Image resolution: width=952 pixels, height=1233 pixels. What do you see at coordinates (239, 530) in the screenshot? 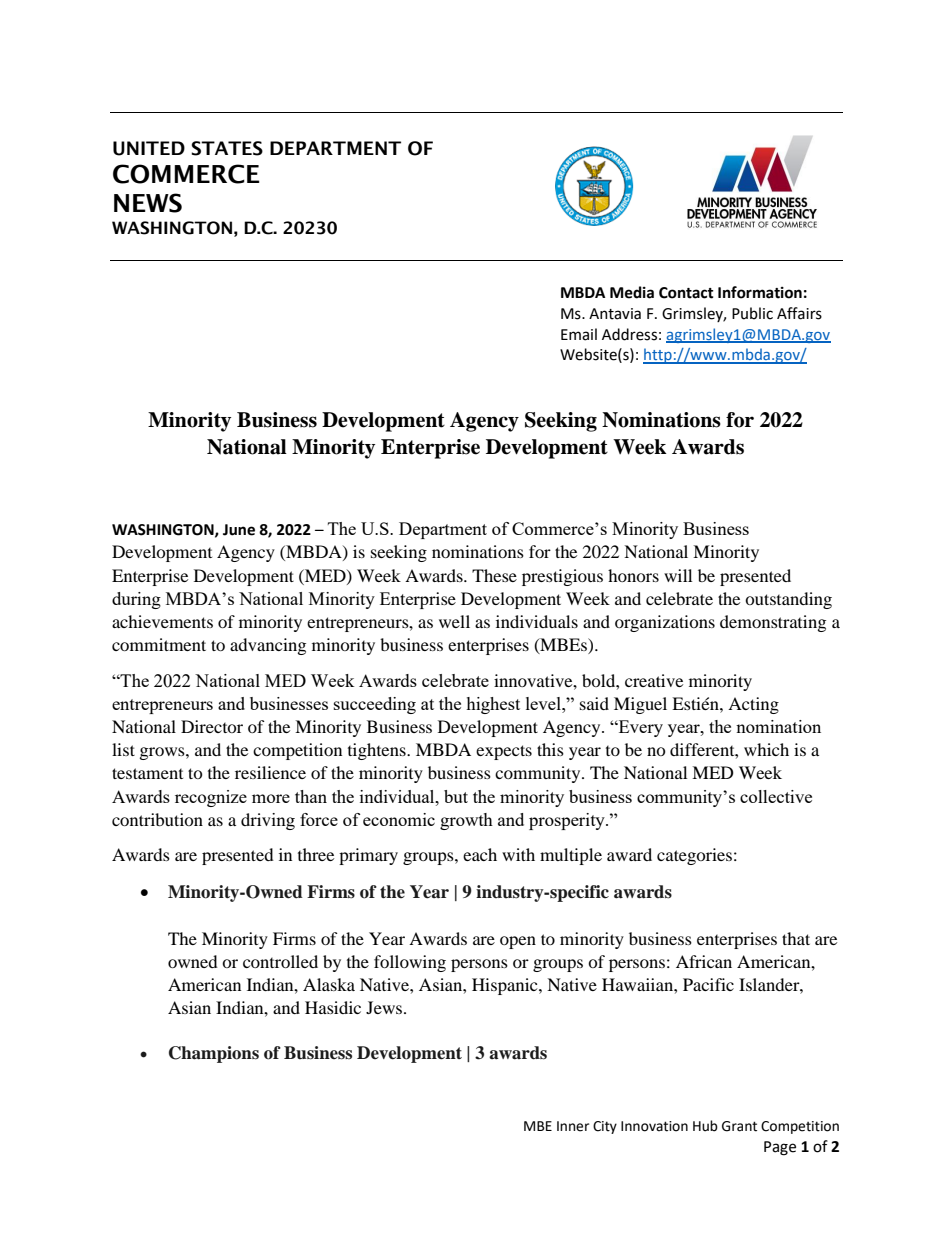
I see `June` at bounding box center [239, 530].
